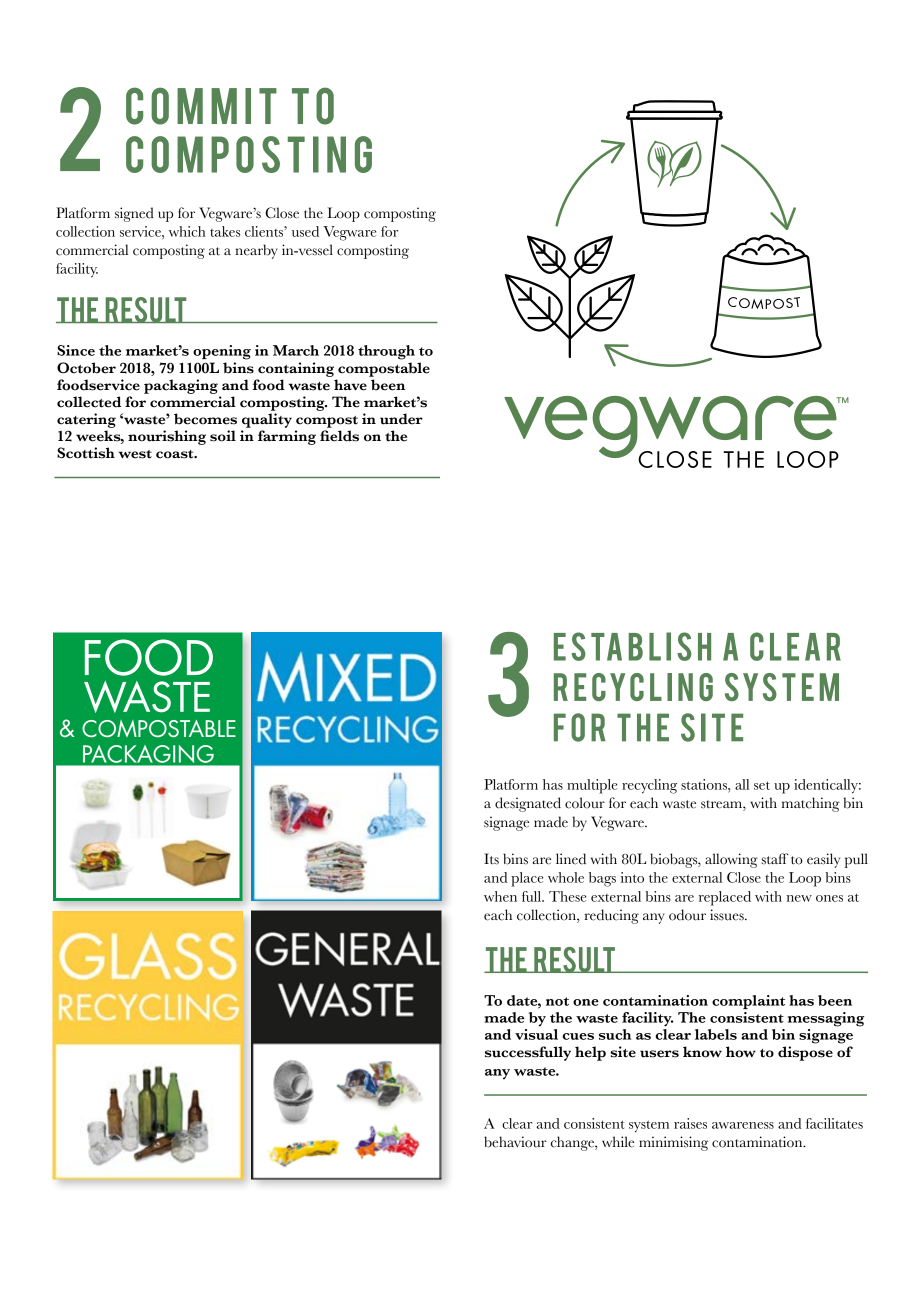 The height and width of the document is (1308, 924). Describe the element at coordinates (135, 454) in the document. I see `west` at that location.
